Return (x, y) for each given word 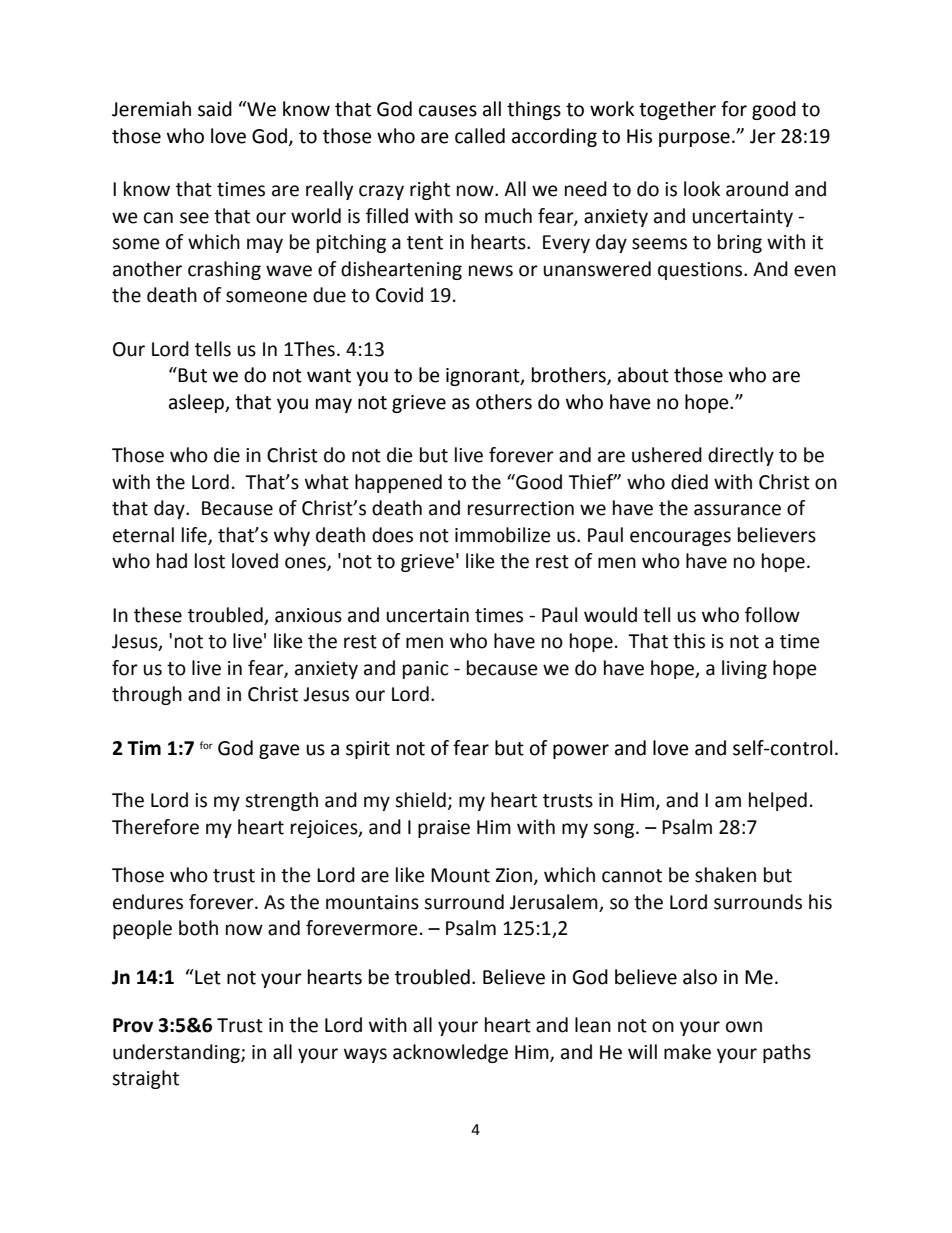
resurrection (521, 508)
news (491, 271)
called (480, 136)
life (195, 535)
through (147, 695)
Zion (514, 875)
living (744, 669)
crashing (224, 270)
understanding (177, 1053)
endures (148, 902)
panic (426, 670)
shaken (725, 875)
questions (701, 271)
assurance (737, 510)
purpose (694, 139)
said (215, 109)
